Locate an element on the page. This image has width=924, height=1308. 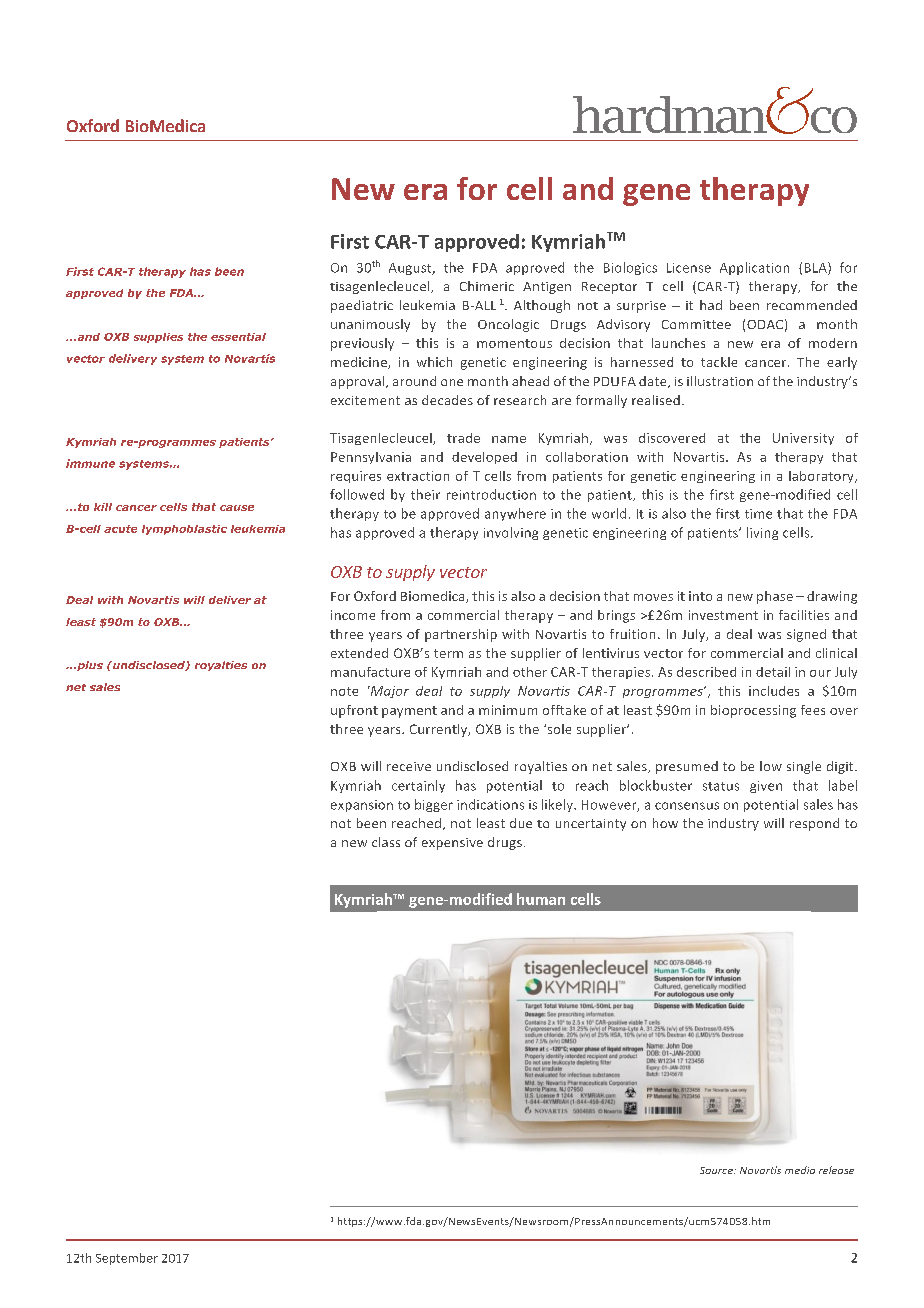
class is located at coordinates (386, 842).
